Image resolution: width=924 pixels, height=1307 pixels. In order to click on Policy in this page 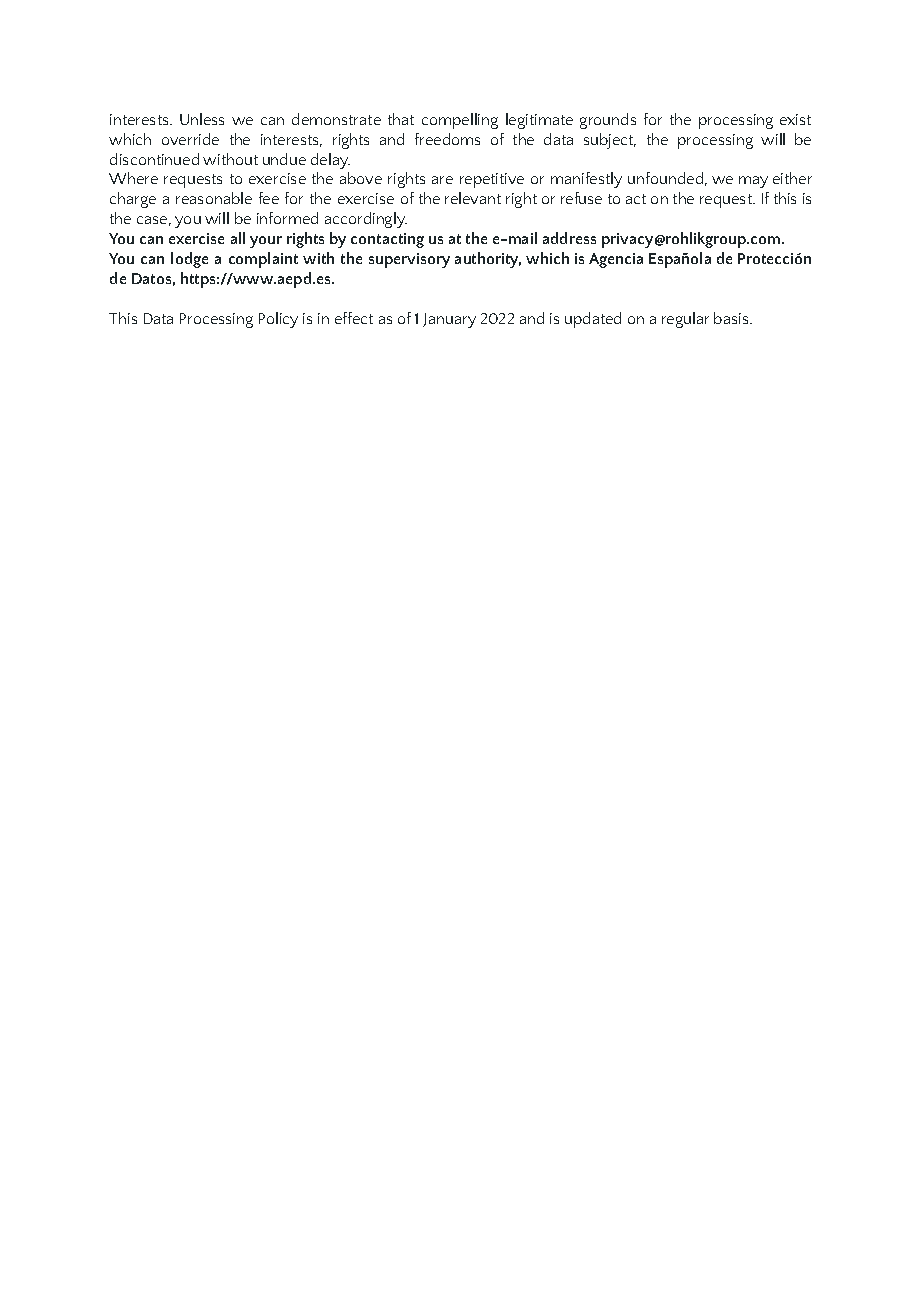, I will do `click(278, 320)`.
